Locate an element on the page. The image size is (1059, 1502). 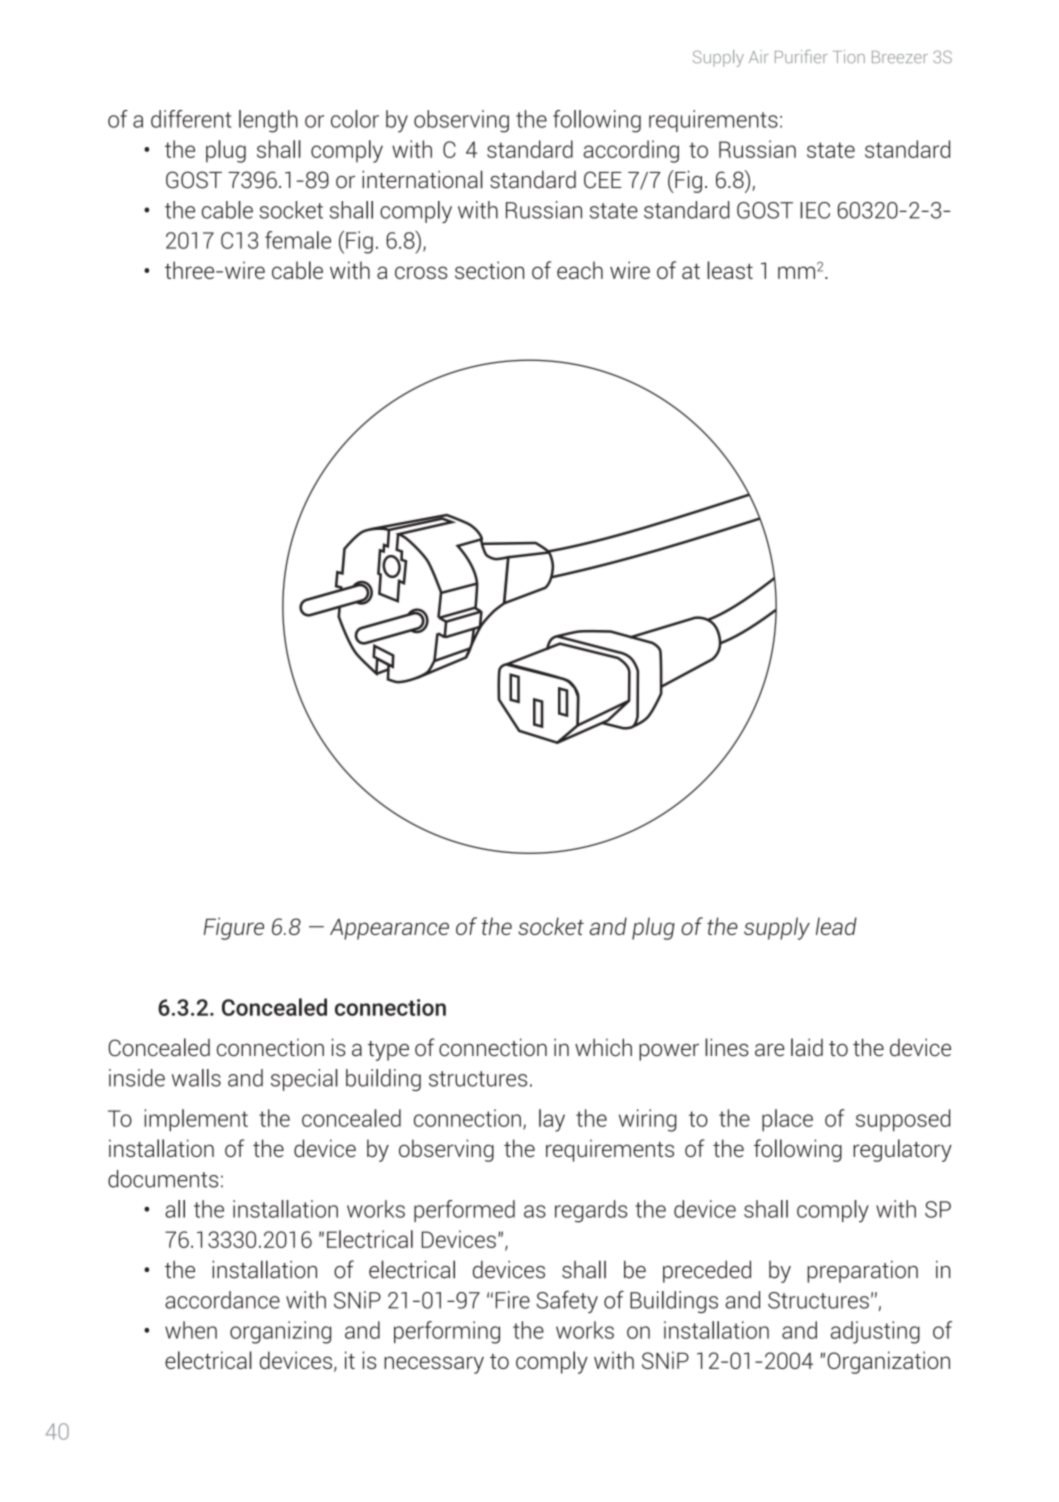
female is located at coordinates (298, 240).
